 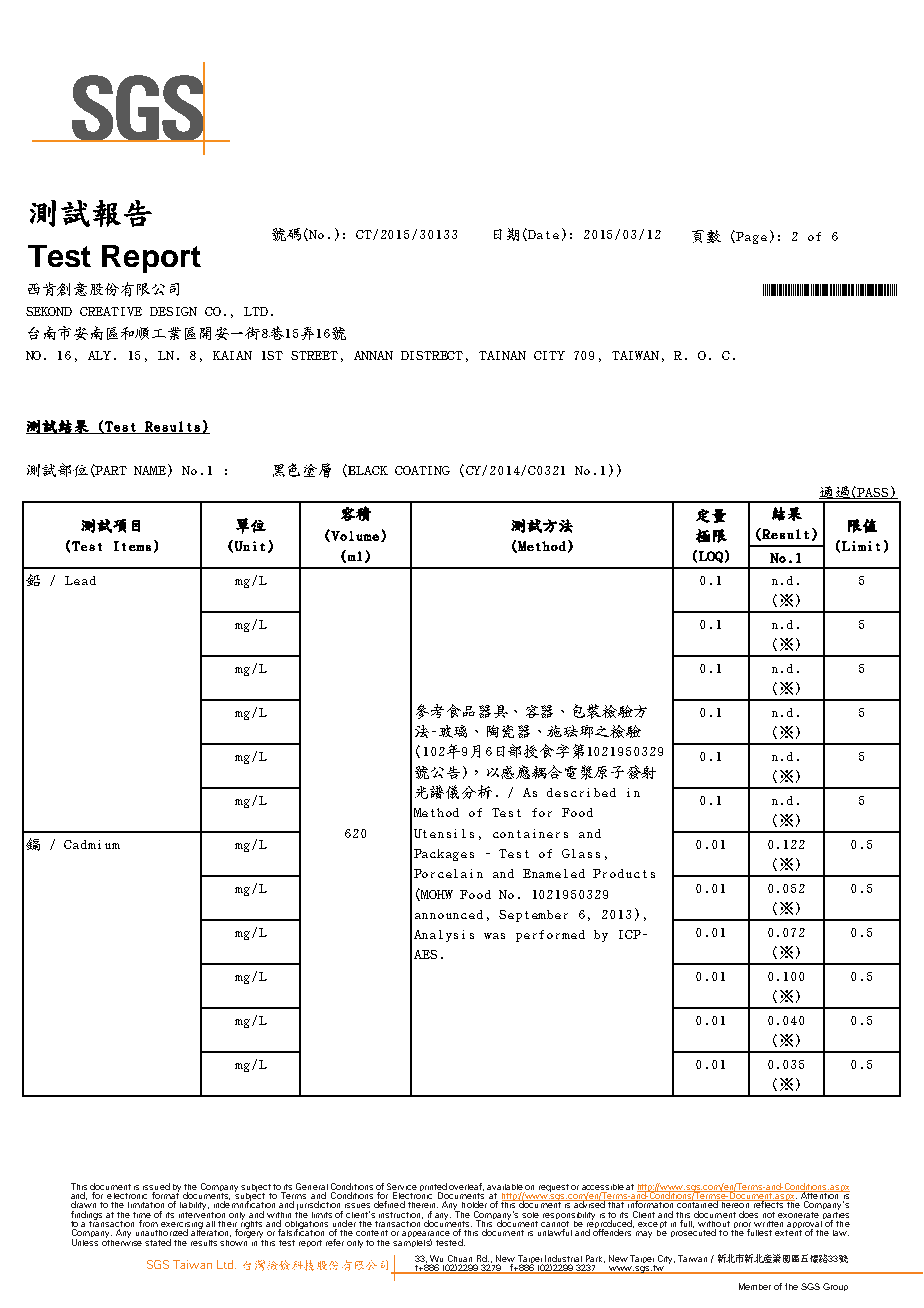 What do you see at coordinates (444, 833) in the document?
I see `Utensils` at bounding box center [444, 833].
